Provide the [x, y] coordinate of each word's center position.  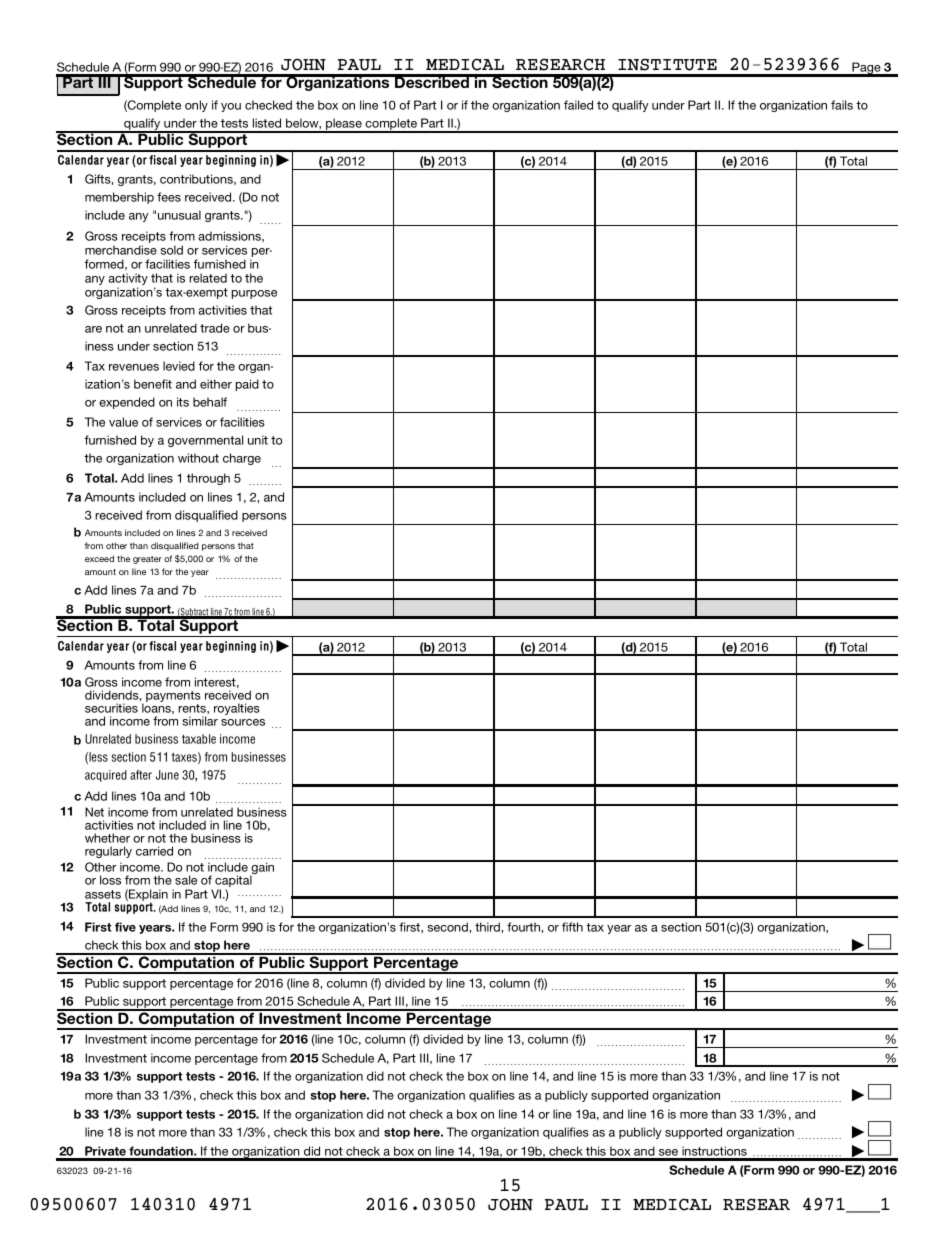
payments [173, 698]
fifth [572, 927]
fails [842, 105]
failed [578, 105]
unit [258, 440]
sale [186, 880]
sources [243, 722]
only [196, 106]
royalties [237, 709]
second [449, 927]
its [183, 402]
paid [247, 385]
